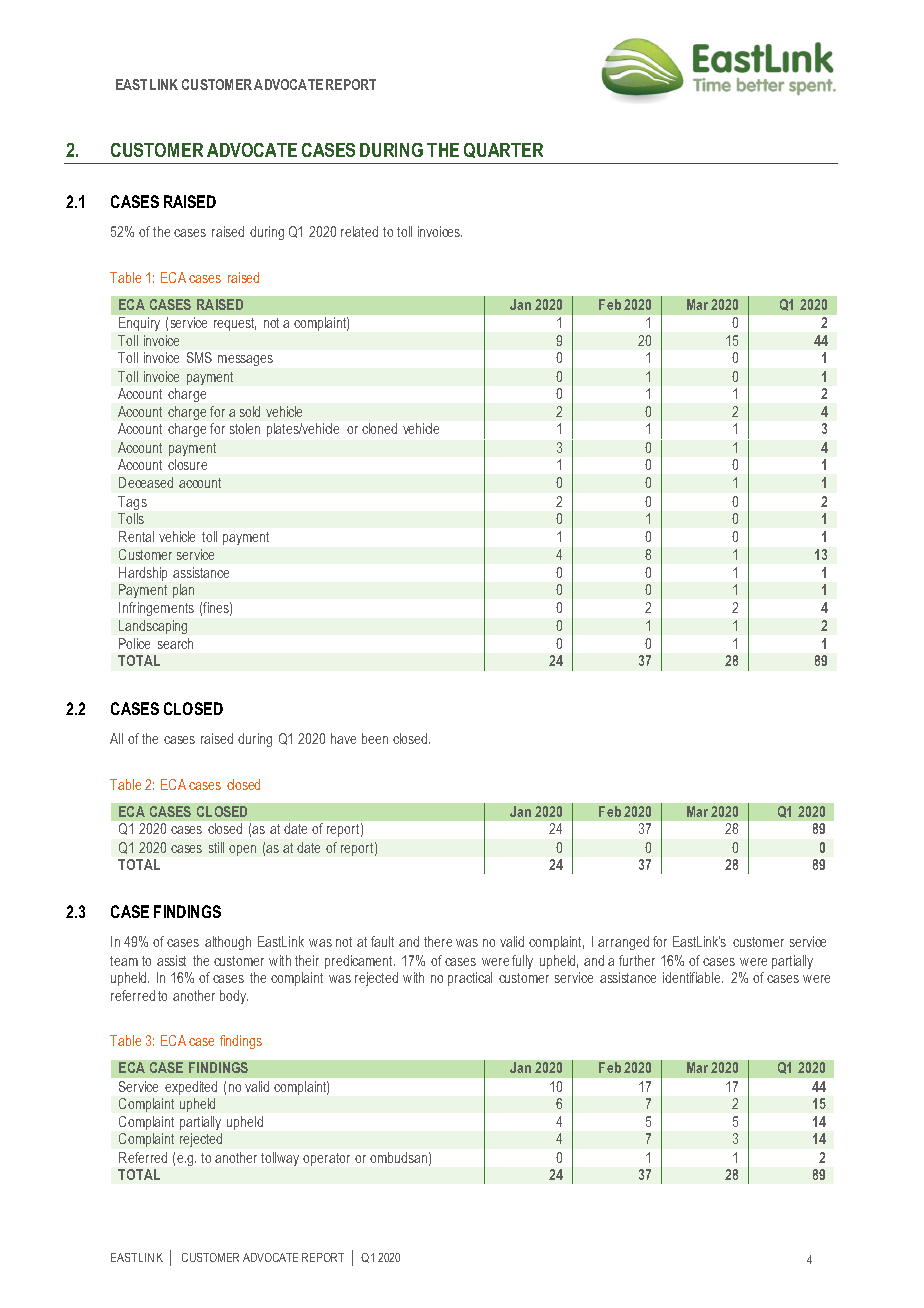 The height and width of the screenshot is (1308, 924). Describe the element at coordinates (503, 150) in the screenshot. I see `QUARTER` at that location.
